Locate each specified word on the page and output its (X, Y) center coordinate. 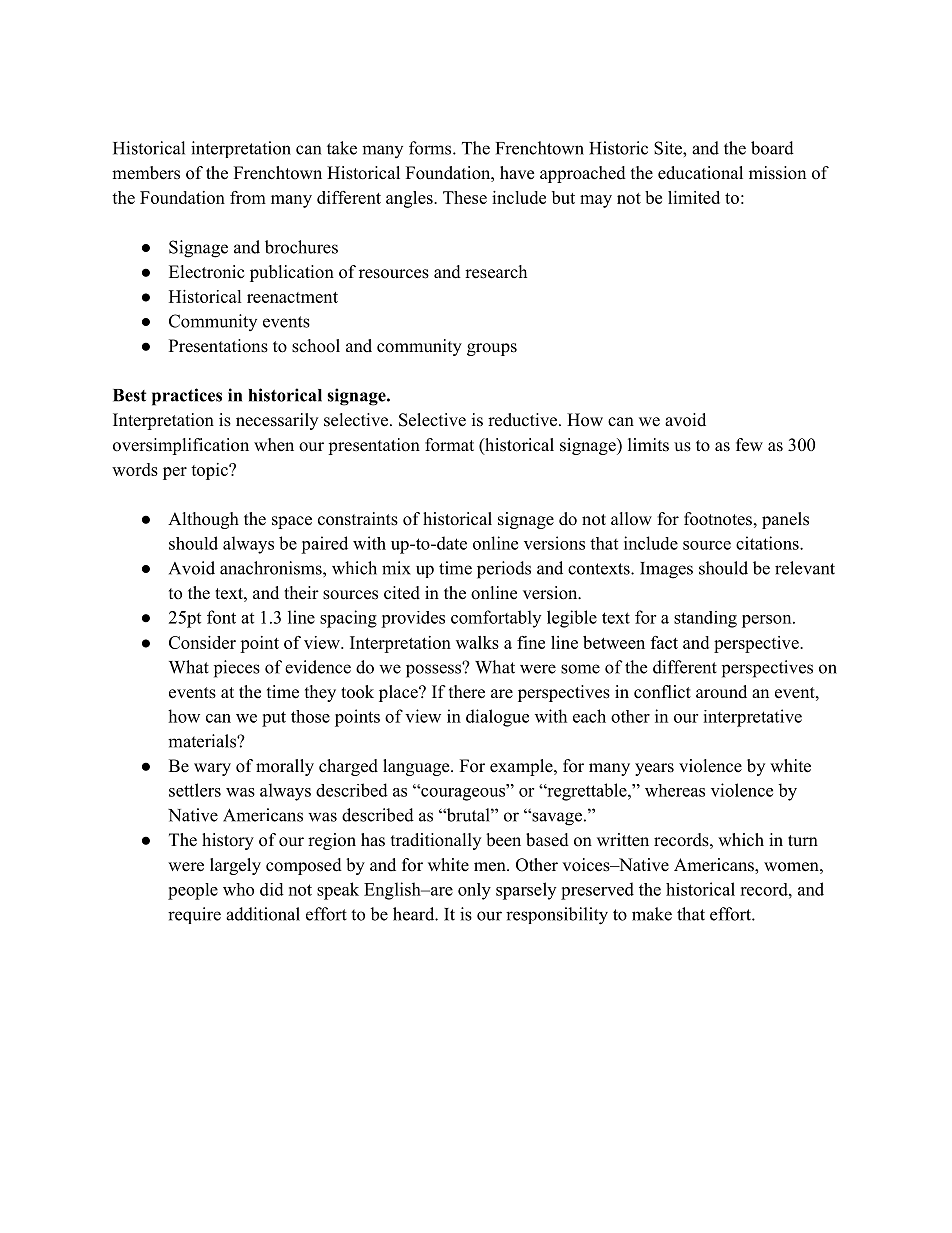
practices (187, 397)
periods (504, 570)
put (274, 719)
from (248, 197)
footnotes (718, 519)
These (465, 197)
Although (203, 520)
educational (700, 173)
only (474, 891)
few (749, 445)
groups (492, 349)
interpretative (752, 718)
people (193, 891)
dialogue (497, 718)
